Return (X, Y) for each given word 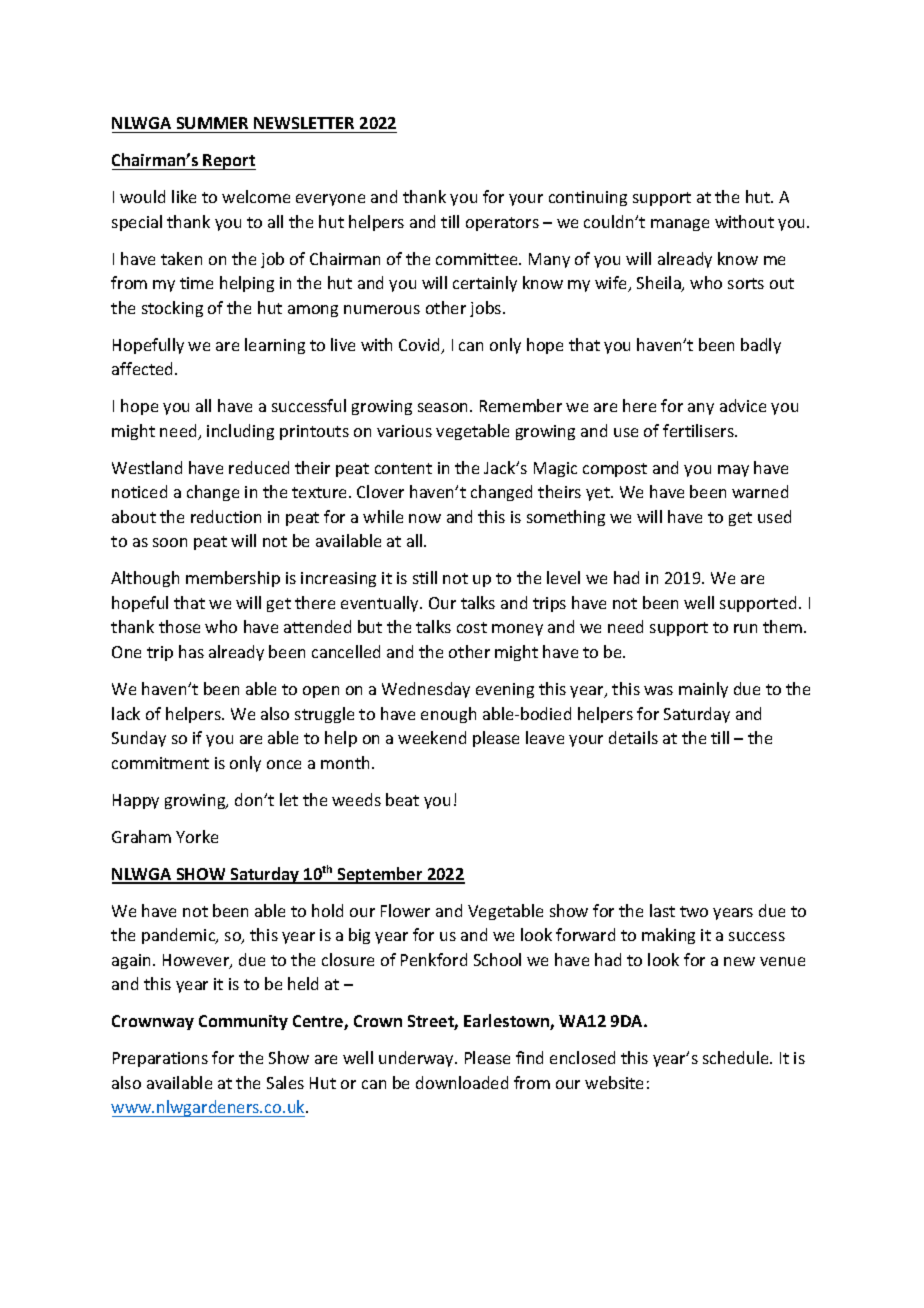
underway (418, 1059)
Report (229, 162)
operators (502, 224)
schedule (737, 1057)
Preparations (160, 1059)
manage (680, 225)
